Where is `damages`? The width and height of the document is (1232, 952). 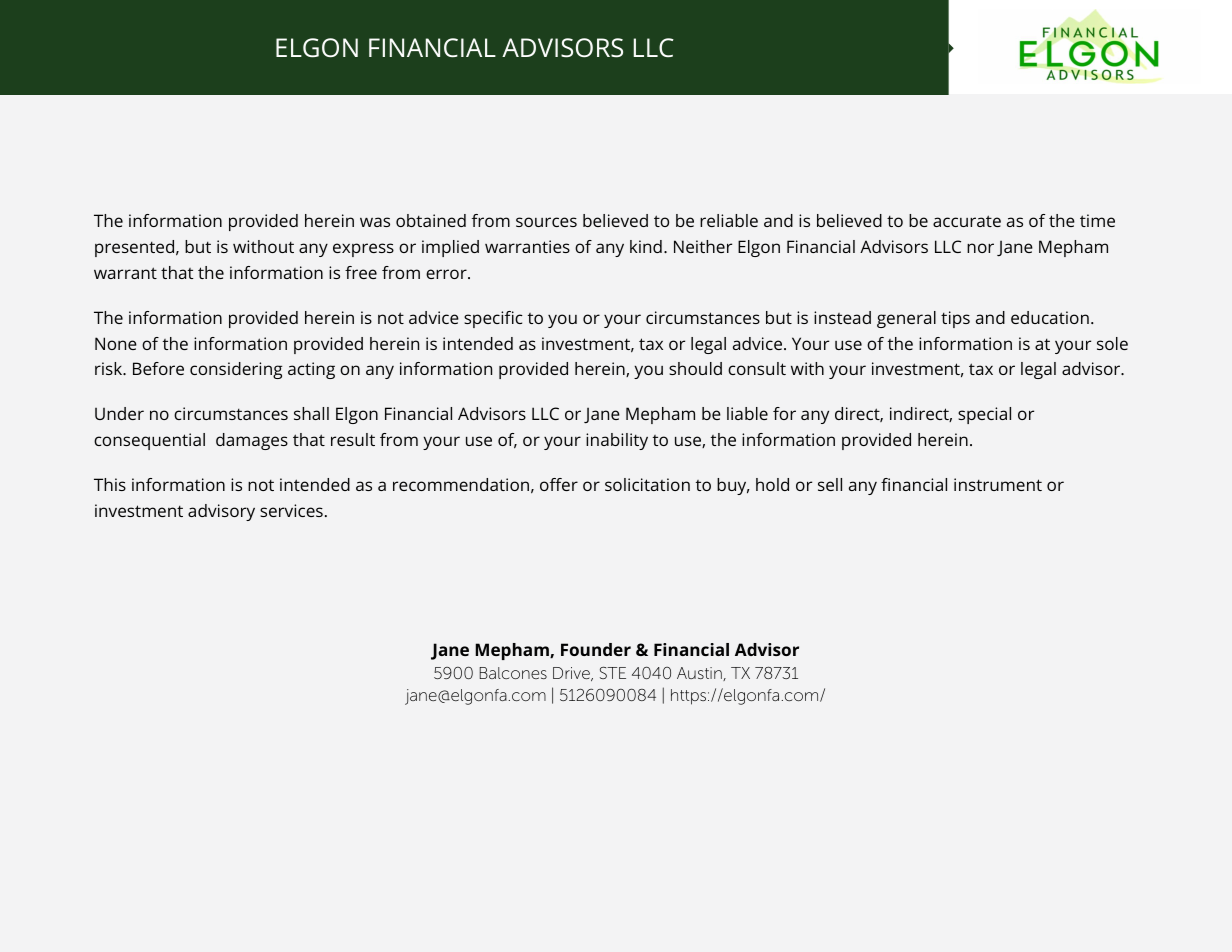
damages is located at coordinates (252, 441).
